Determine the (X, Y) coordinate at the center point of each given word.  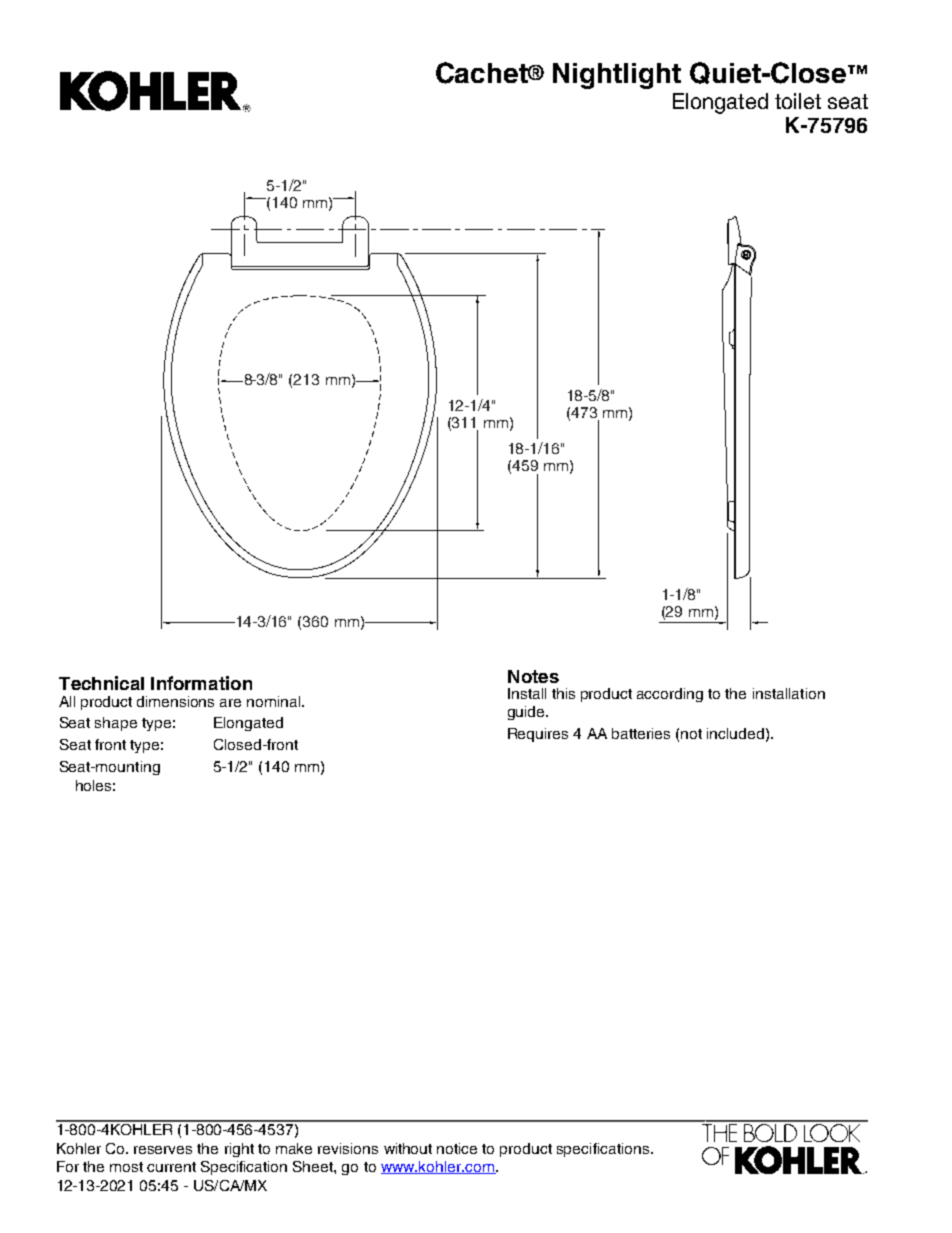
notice (457, 1148)
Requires (538, 735)
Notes (533, 676)
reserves (163, 1150)
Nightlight (617, 76)
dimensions (175, 701)
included (735, 733)
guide (527, 713)
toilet (798, 101)
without (408, 1148)
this (563, 693)
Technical (101, 683)
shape (116, 724)
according (670, 695)
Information (201, 683)
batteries (641, 733)
